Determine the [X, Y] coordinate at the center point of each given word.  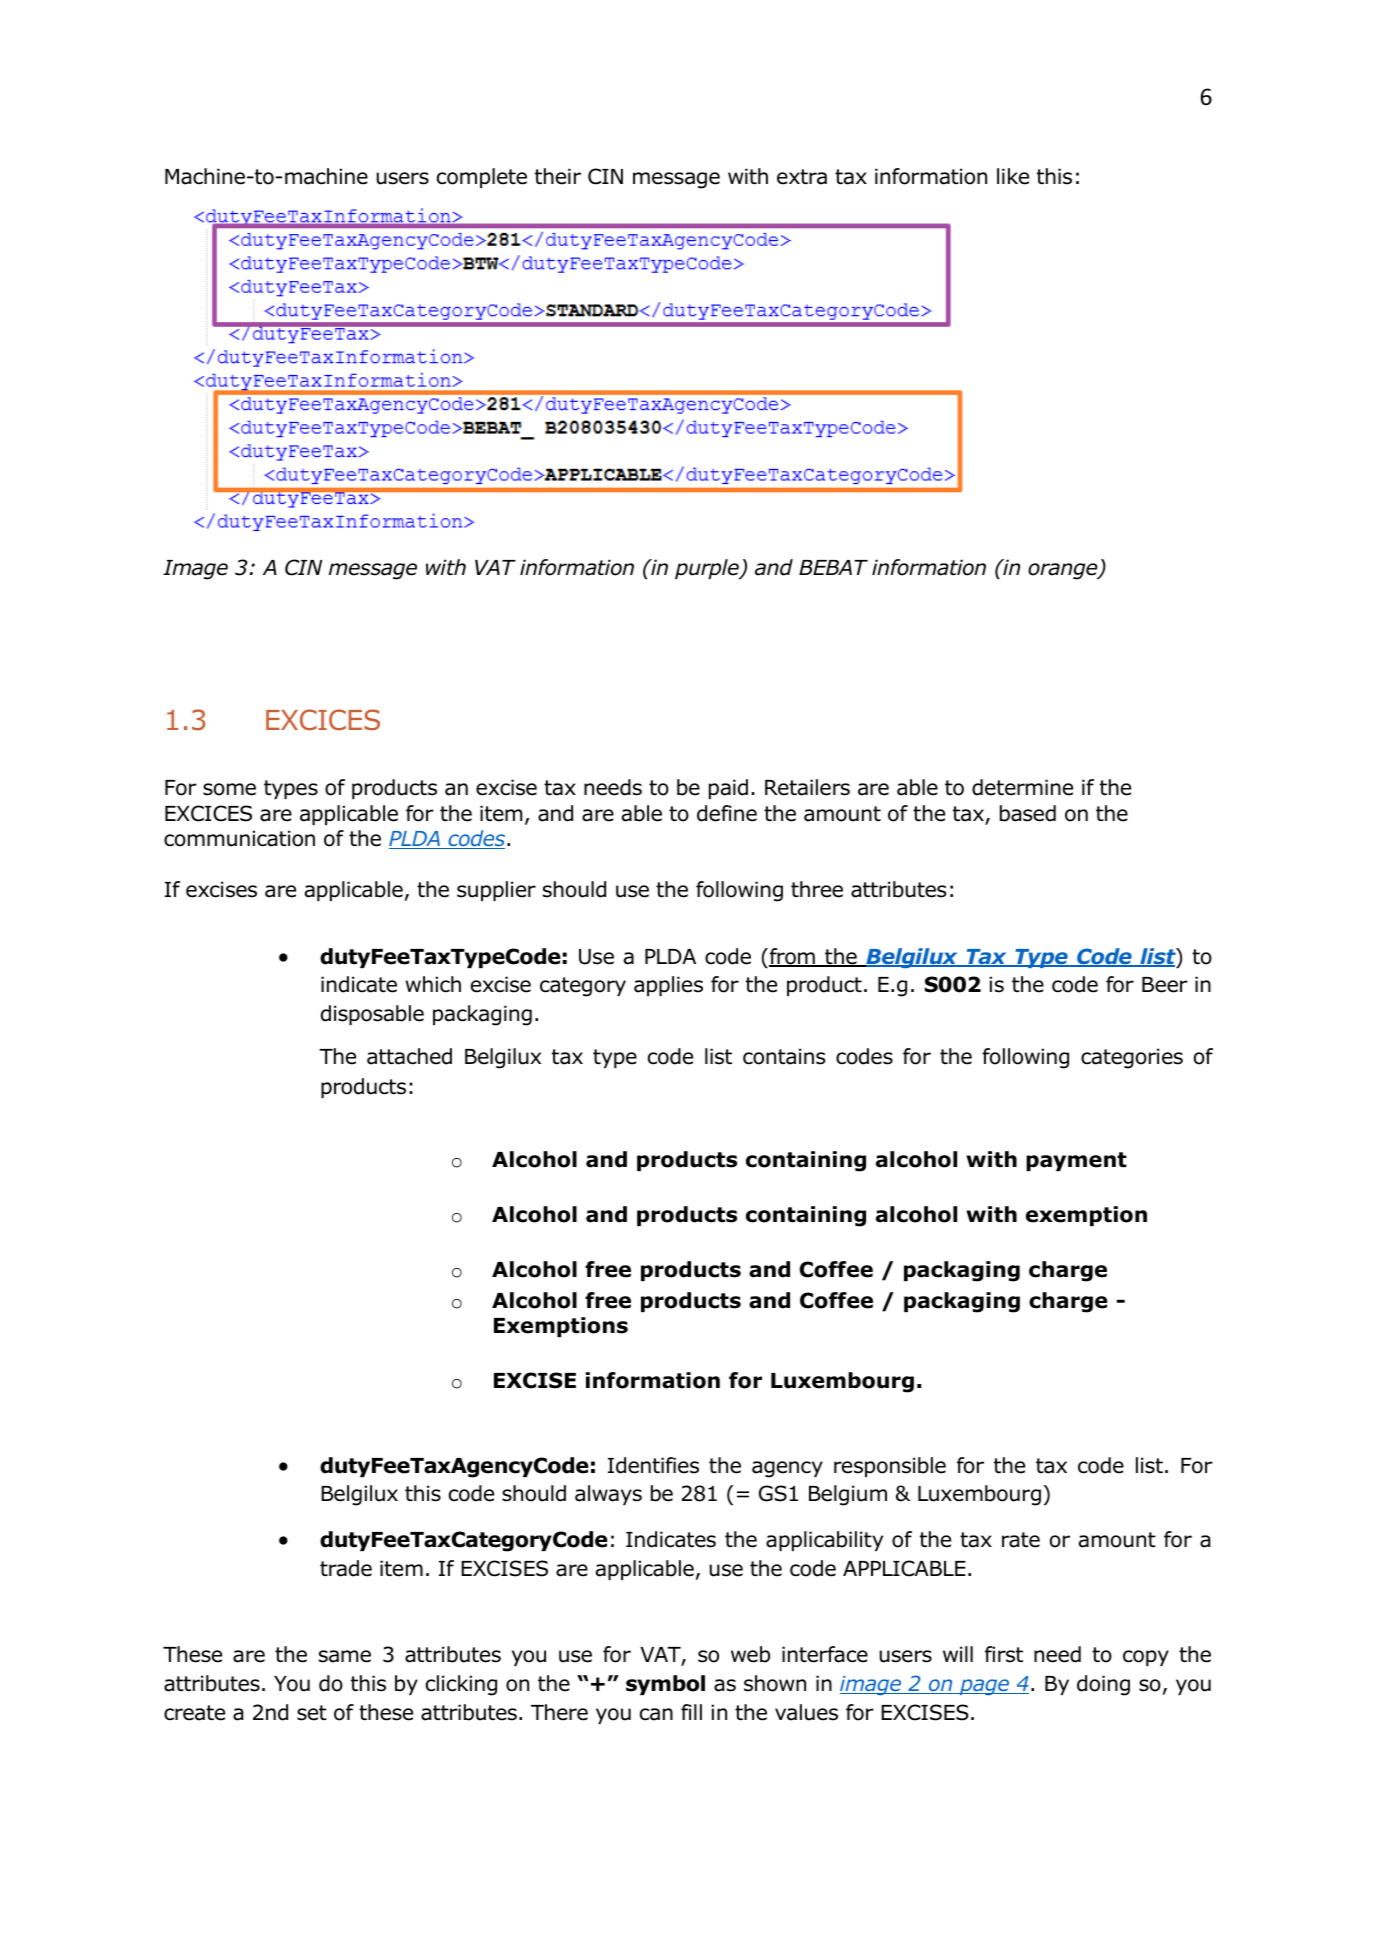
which [433, 984]
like [1013, 176]
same [345, 1656]
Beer [1165, 985]
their [558, 176]
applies [668, 986]
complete [482, 178]
